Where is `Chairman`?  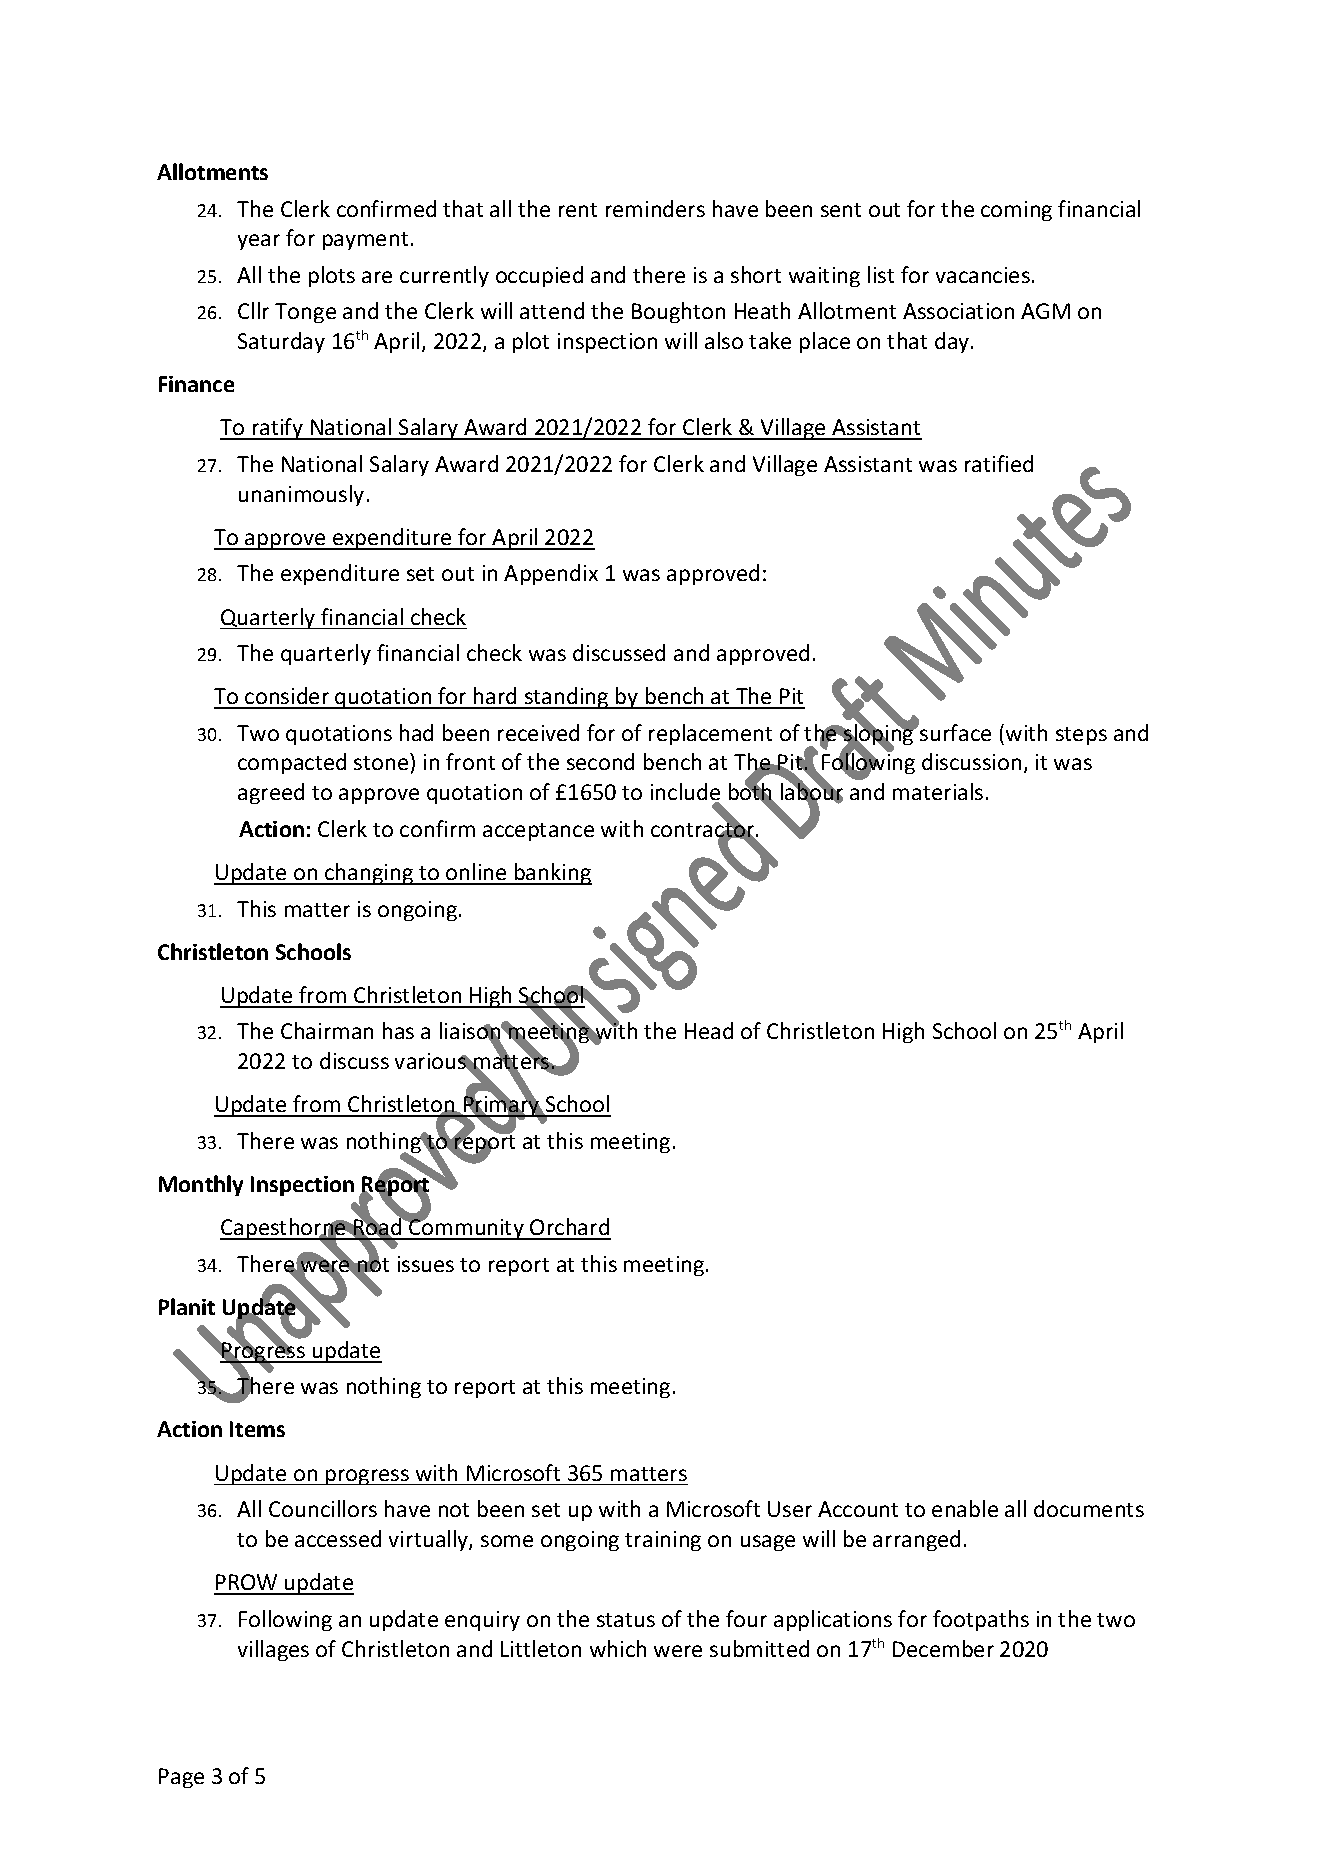
Chairman is located at coordinates (327, 1030).
